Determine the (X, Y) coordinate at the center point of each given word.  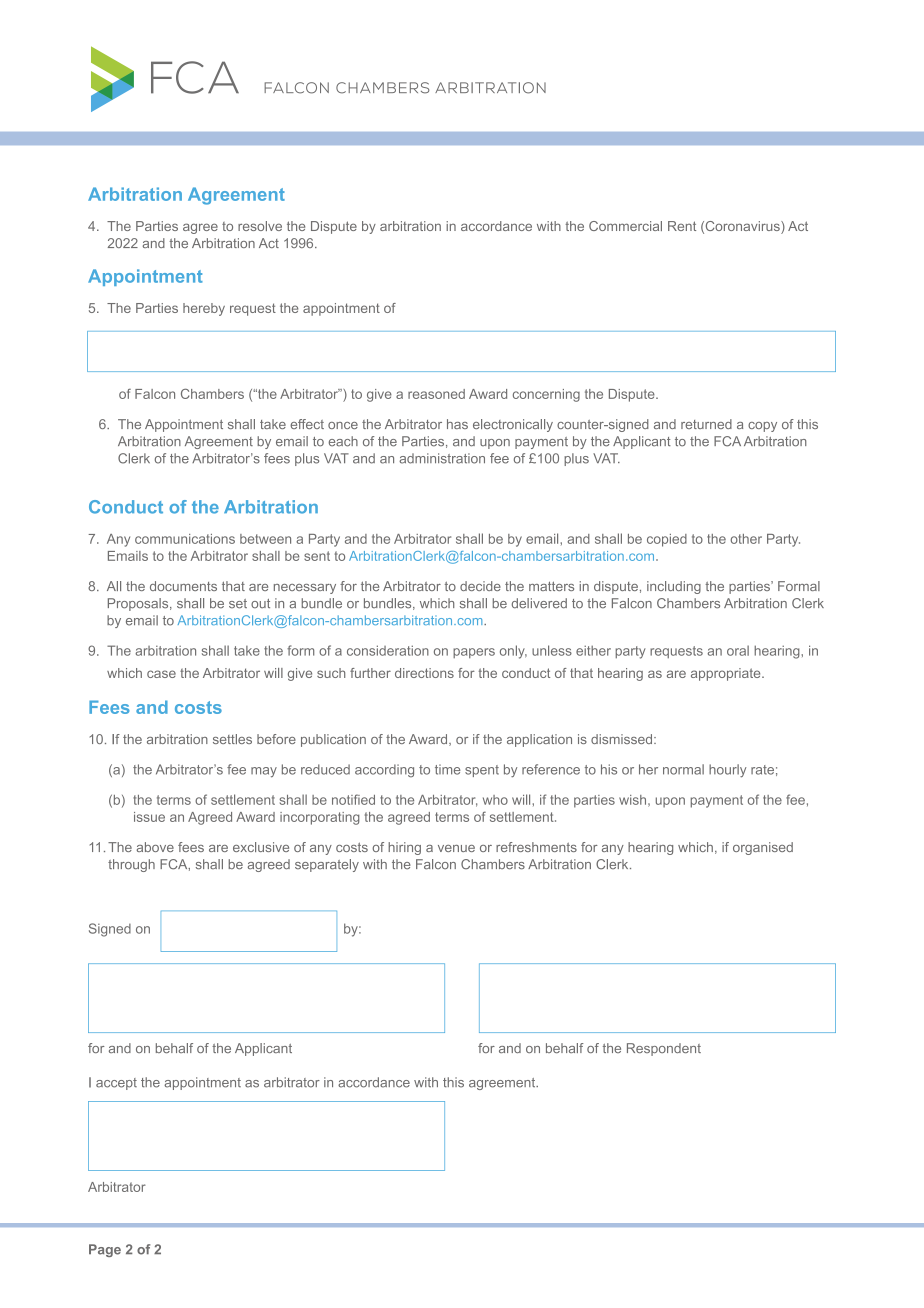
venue (456, 848)
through (131, 865)
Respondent (664, 1049)
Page (105, 1250)
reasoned (436, 394)
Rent (682, 226)
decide (480, 586)
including (674, 587)
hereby (204, 309)
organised (763, 848)
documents (183, 586)
